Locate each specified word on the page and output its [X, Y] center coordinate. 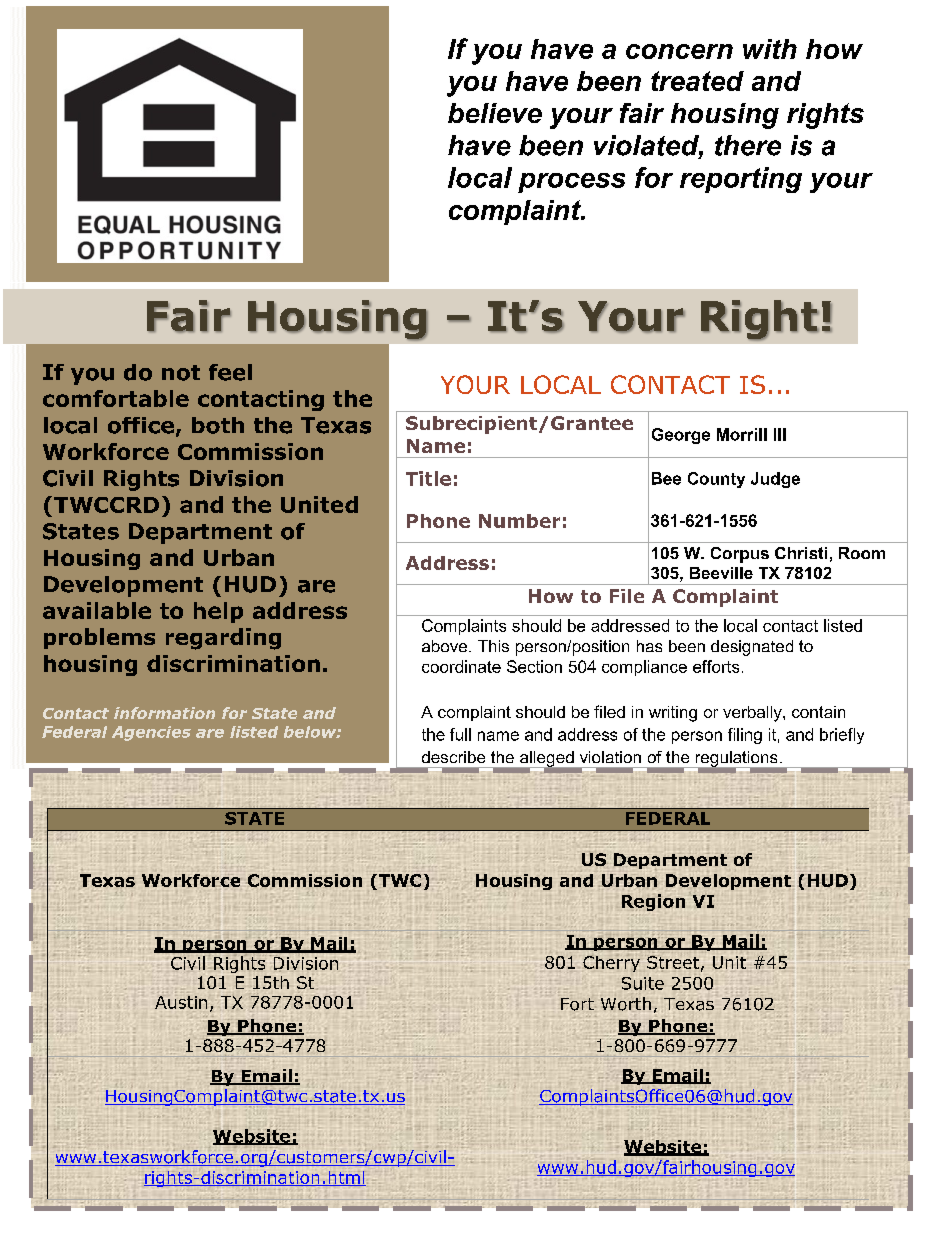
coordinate [461, 666]
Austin [181, 1002]
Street [673, 962]
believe [495, 113]
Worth [626, 1004]
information [164, 713]
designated [752, 648]
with [770, 49]
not [181, 373]
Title [428, 478]
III [780, 434]
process [571, 183]
